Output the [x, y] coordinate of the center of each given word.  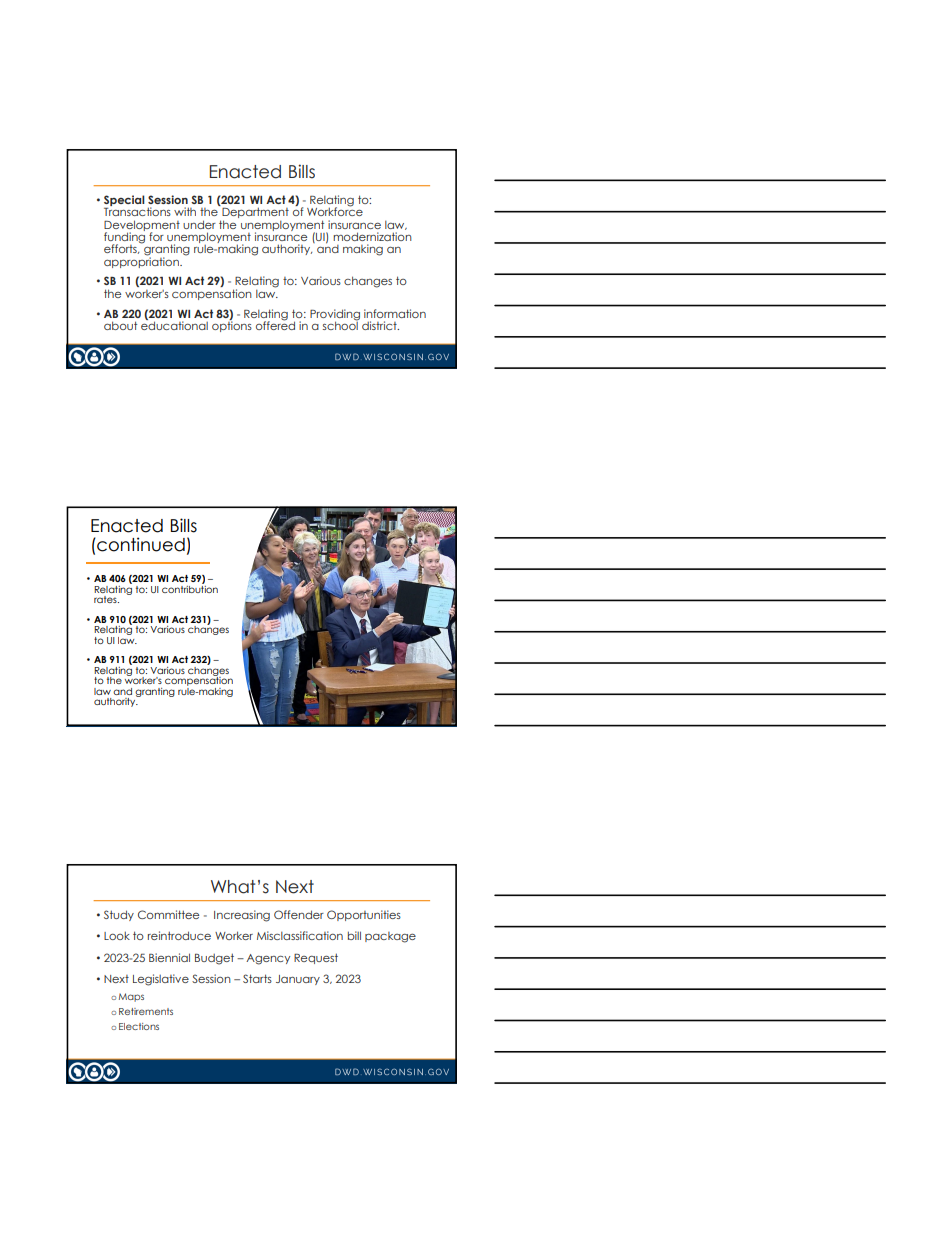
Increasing [242, 916]
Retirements [146, 1011]
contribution [190, 588]
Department [254, 214]
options [232, 325]
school [341, 324]
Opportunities [364, 915]
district [380, 325]
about [120, 325]
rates [106, 599]
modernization [372, 236]
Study [119, 915]
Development [142, 226]
